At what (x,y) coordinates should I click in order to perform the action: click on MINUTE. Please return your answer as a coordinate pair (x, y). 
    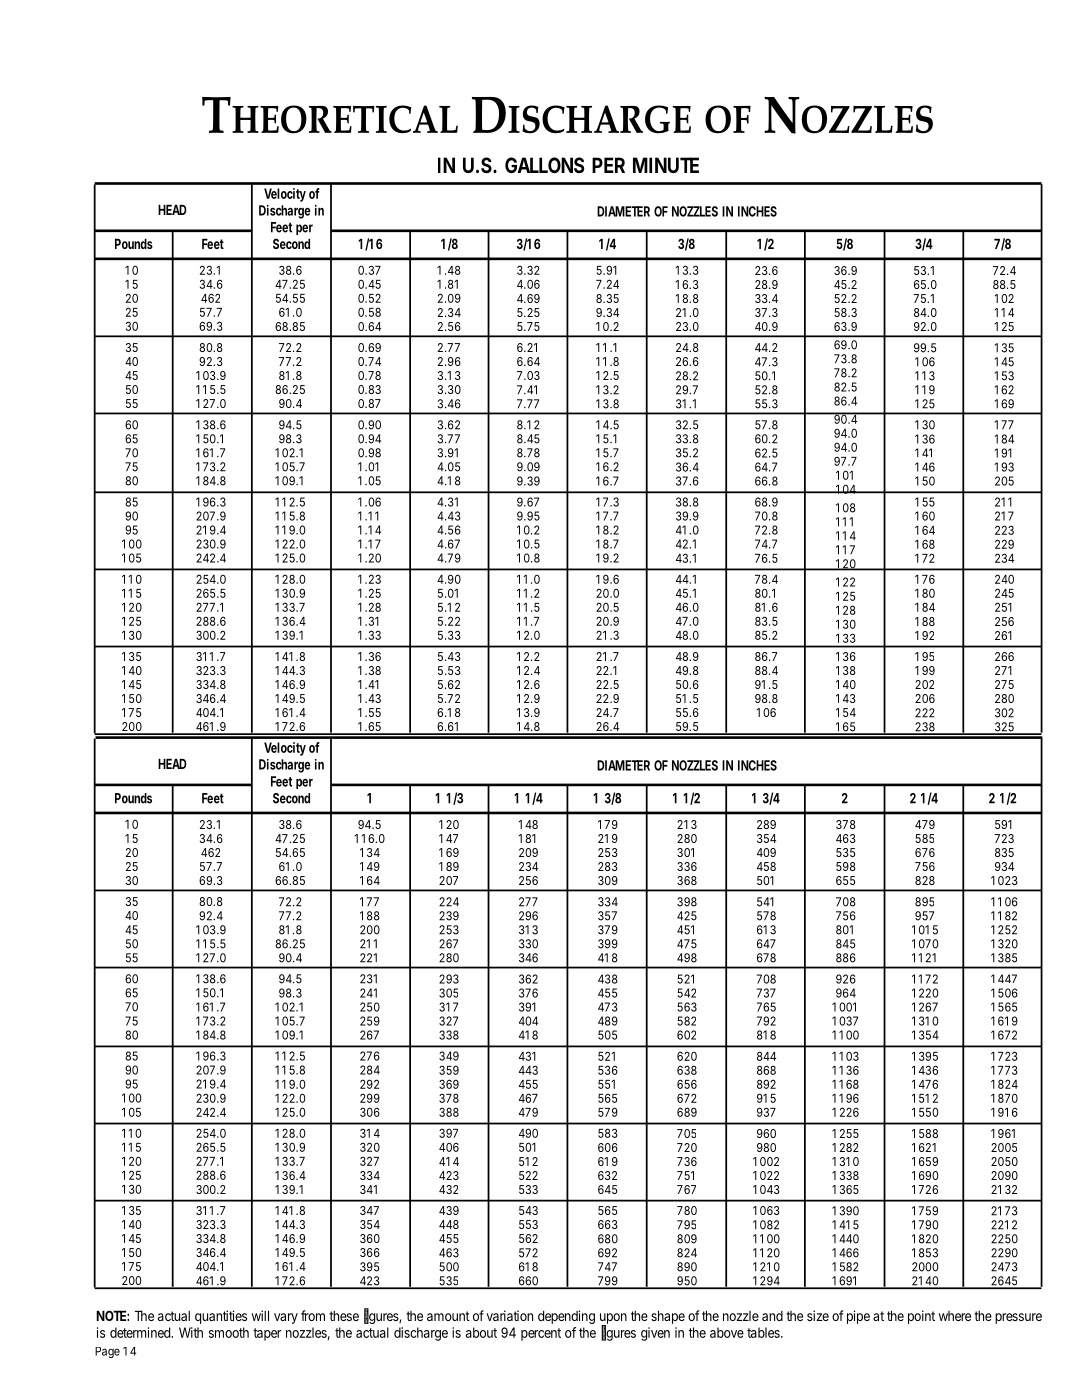
    Looking at the image, I should click on (666, 165).
